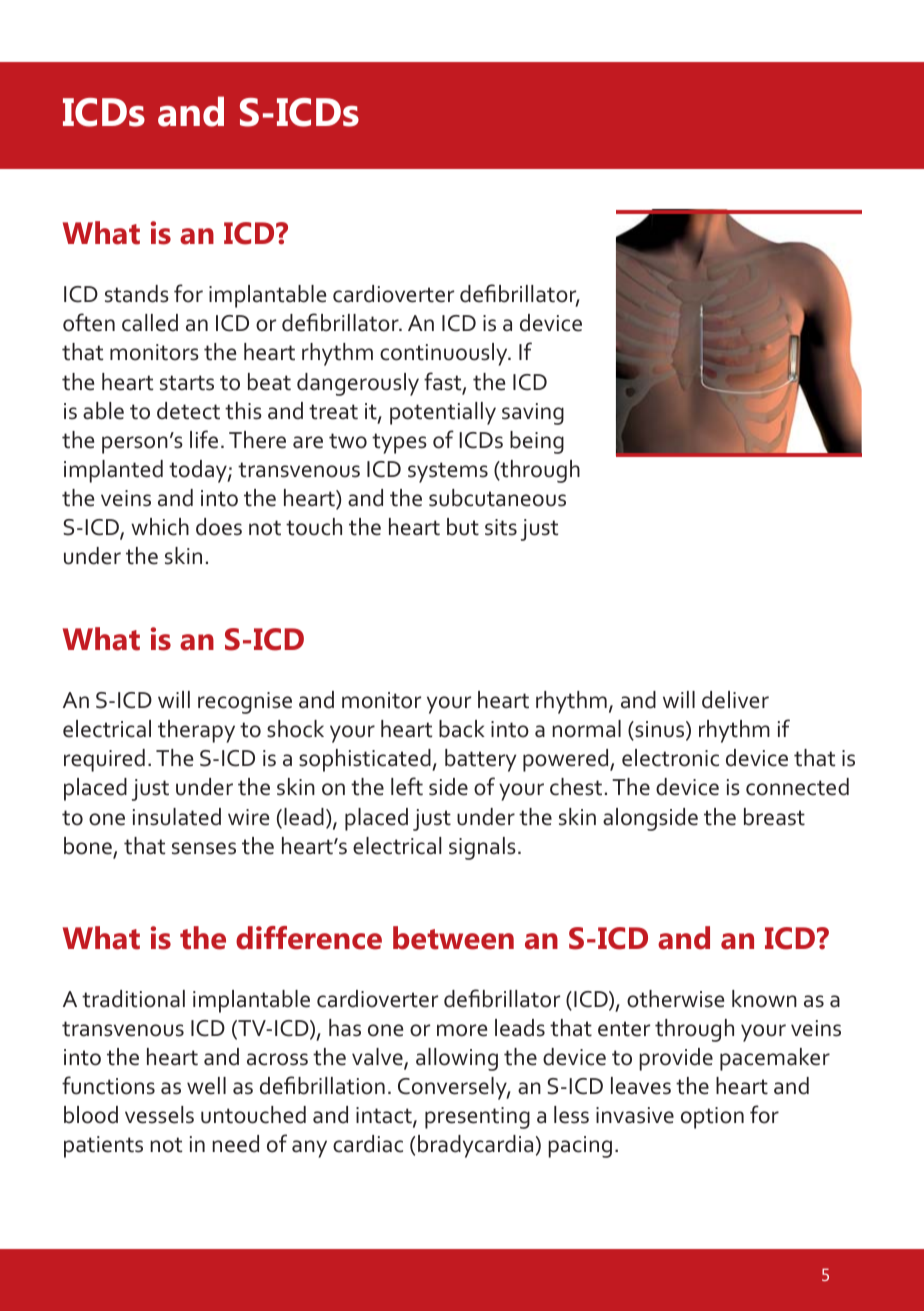 The height and width of the page is (1311, 924). What do you see at coordinates (462, 729) in the page?
I see `back` at bounding box center [462, 729].
